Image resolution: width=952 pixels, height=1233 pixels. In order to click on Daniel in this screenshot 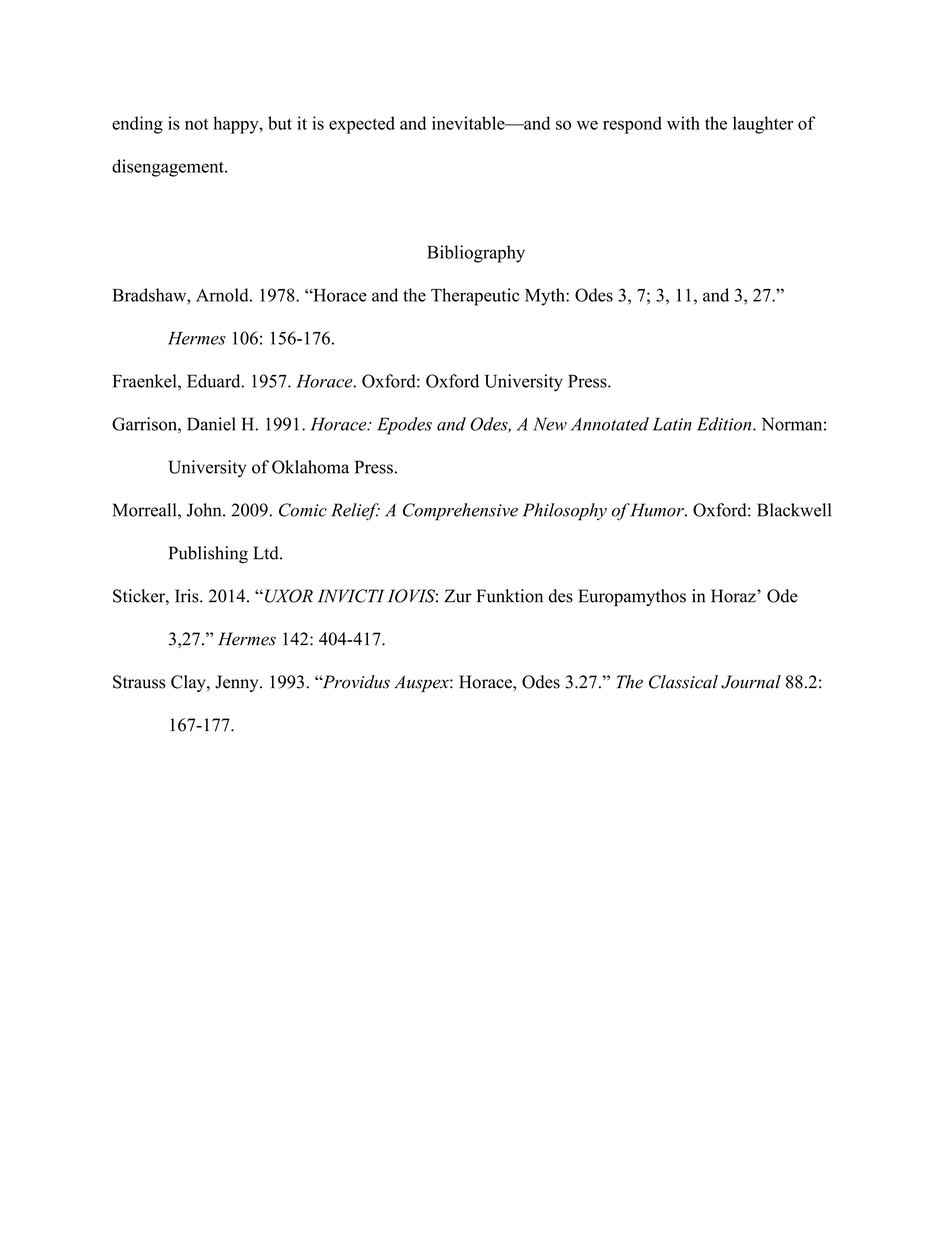, I will do `click(211, 424)`.
